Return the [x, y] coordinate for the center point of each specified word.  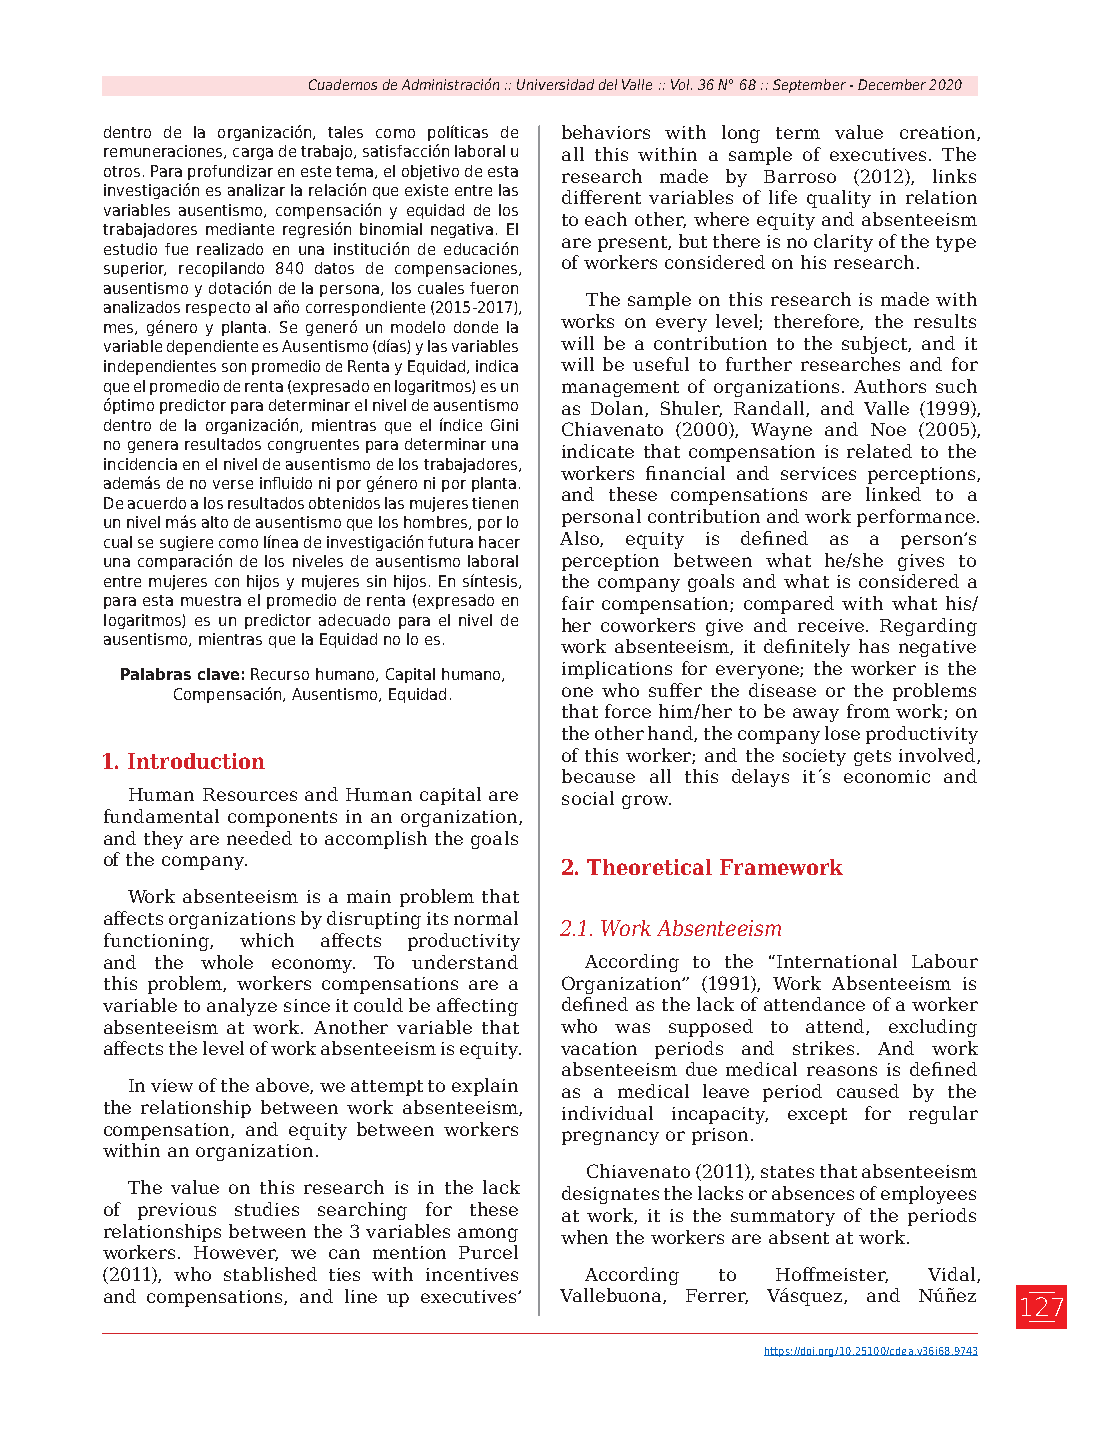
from [868, 711]
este [316, 171]
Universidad [555, 84]
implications [617, 670]
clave [218, 674]
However [236, 1253]
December [892, 84]
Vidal [953, 1275]
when [584, 1237]
